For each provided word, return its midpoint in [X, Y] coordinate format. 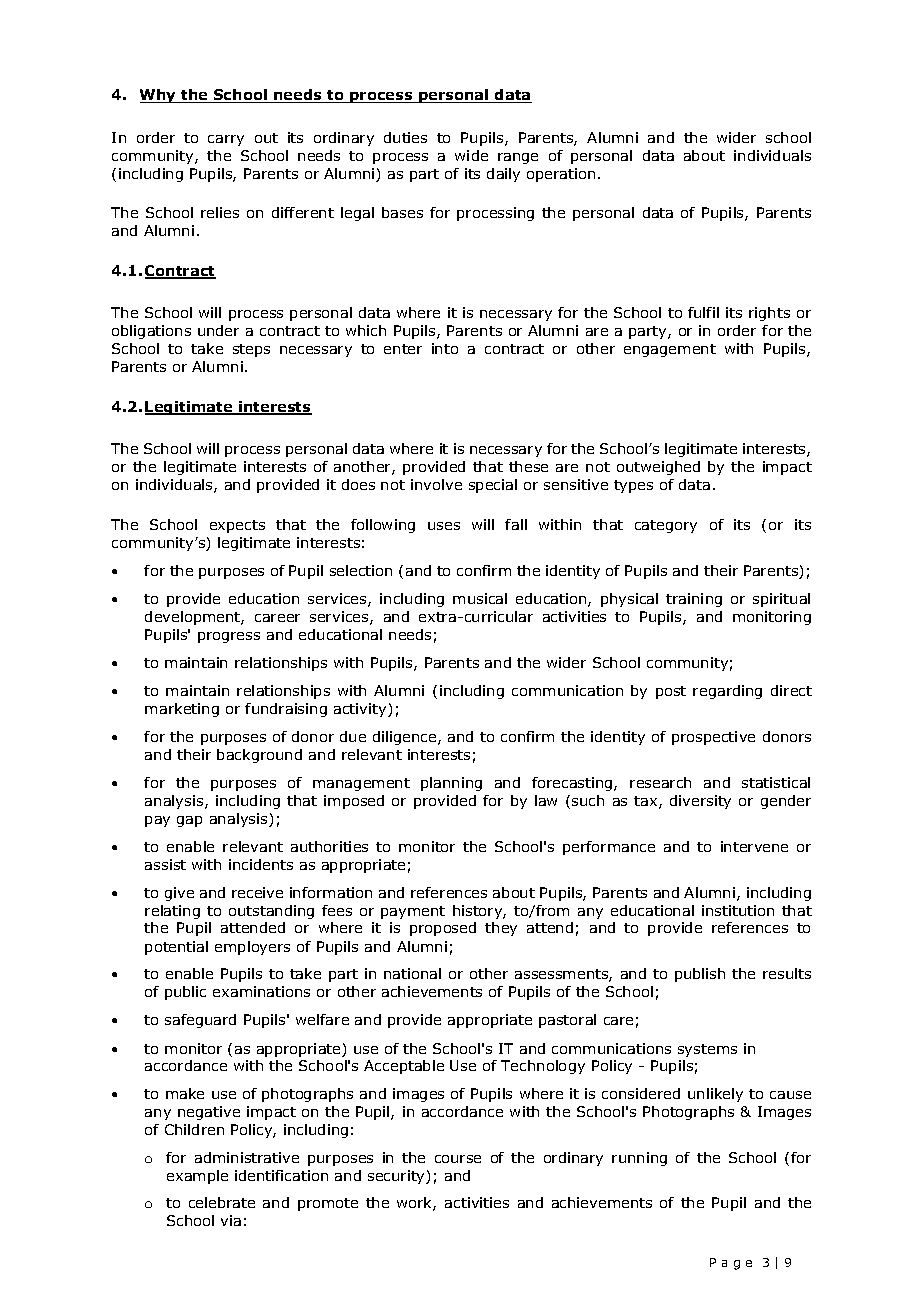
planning [451, 784]
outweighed [658, 468]
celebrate [222, 1202]
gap [189, 821]
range [518, 158]
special [493, 486]
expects [237, 526]
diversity [700, 802]
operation [561, 175]
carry [226, 140]
